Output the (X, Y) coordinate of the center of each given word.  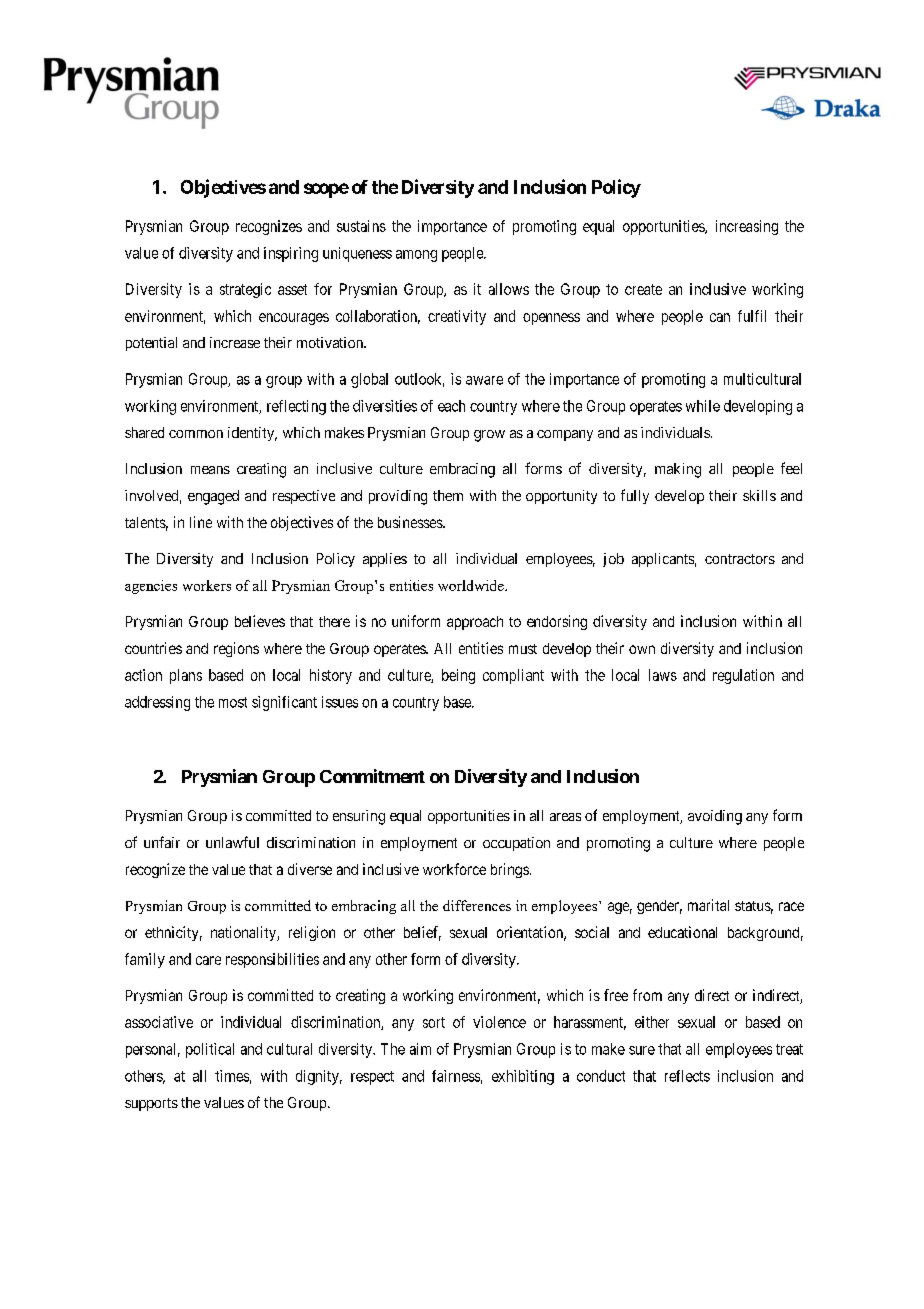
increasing (747, 227)
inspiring (291, 254)
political (210, 1050)
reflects (687, 1076)
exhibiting (523, 1077)
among (416, 256)
